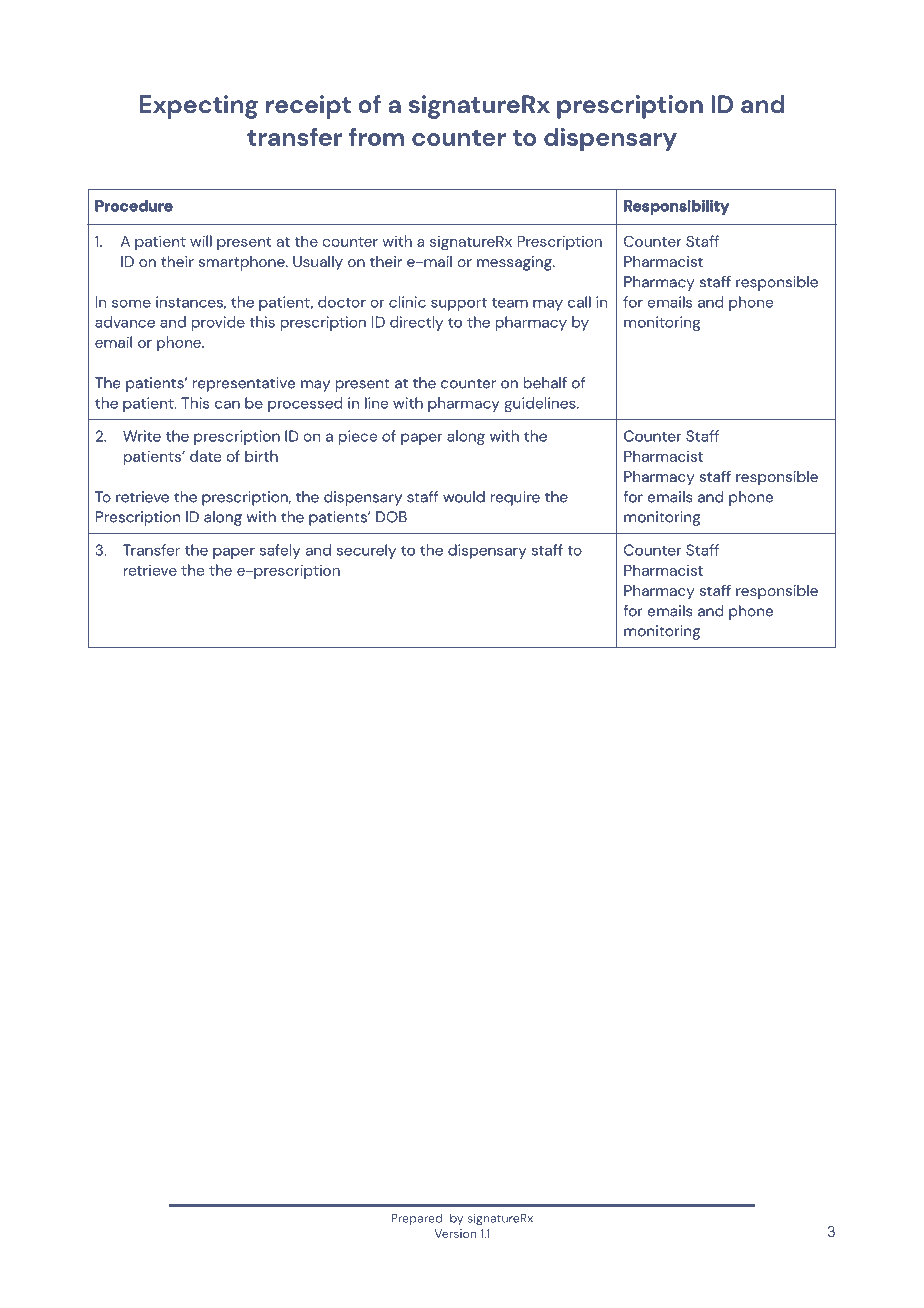 This screenshot has height=1308, width=924. I want to click on from, so click(376, 137).
